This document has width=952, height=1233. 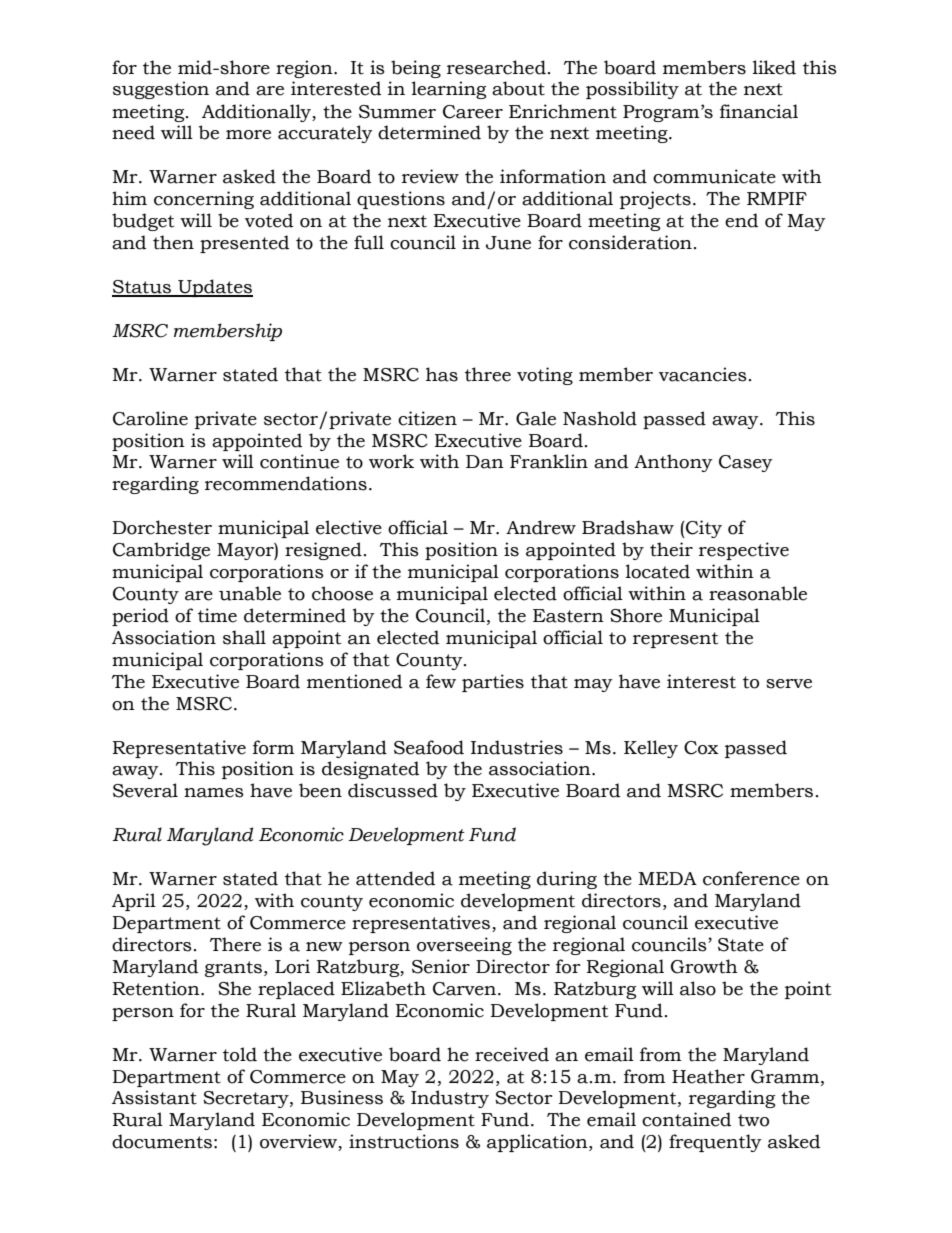 I want to click on learning, so click(x=449, y=90).
